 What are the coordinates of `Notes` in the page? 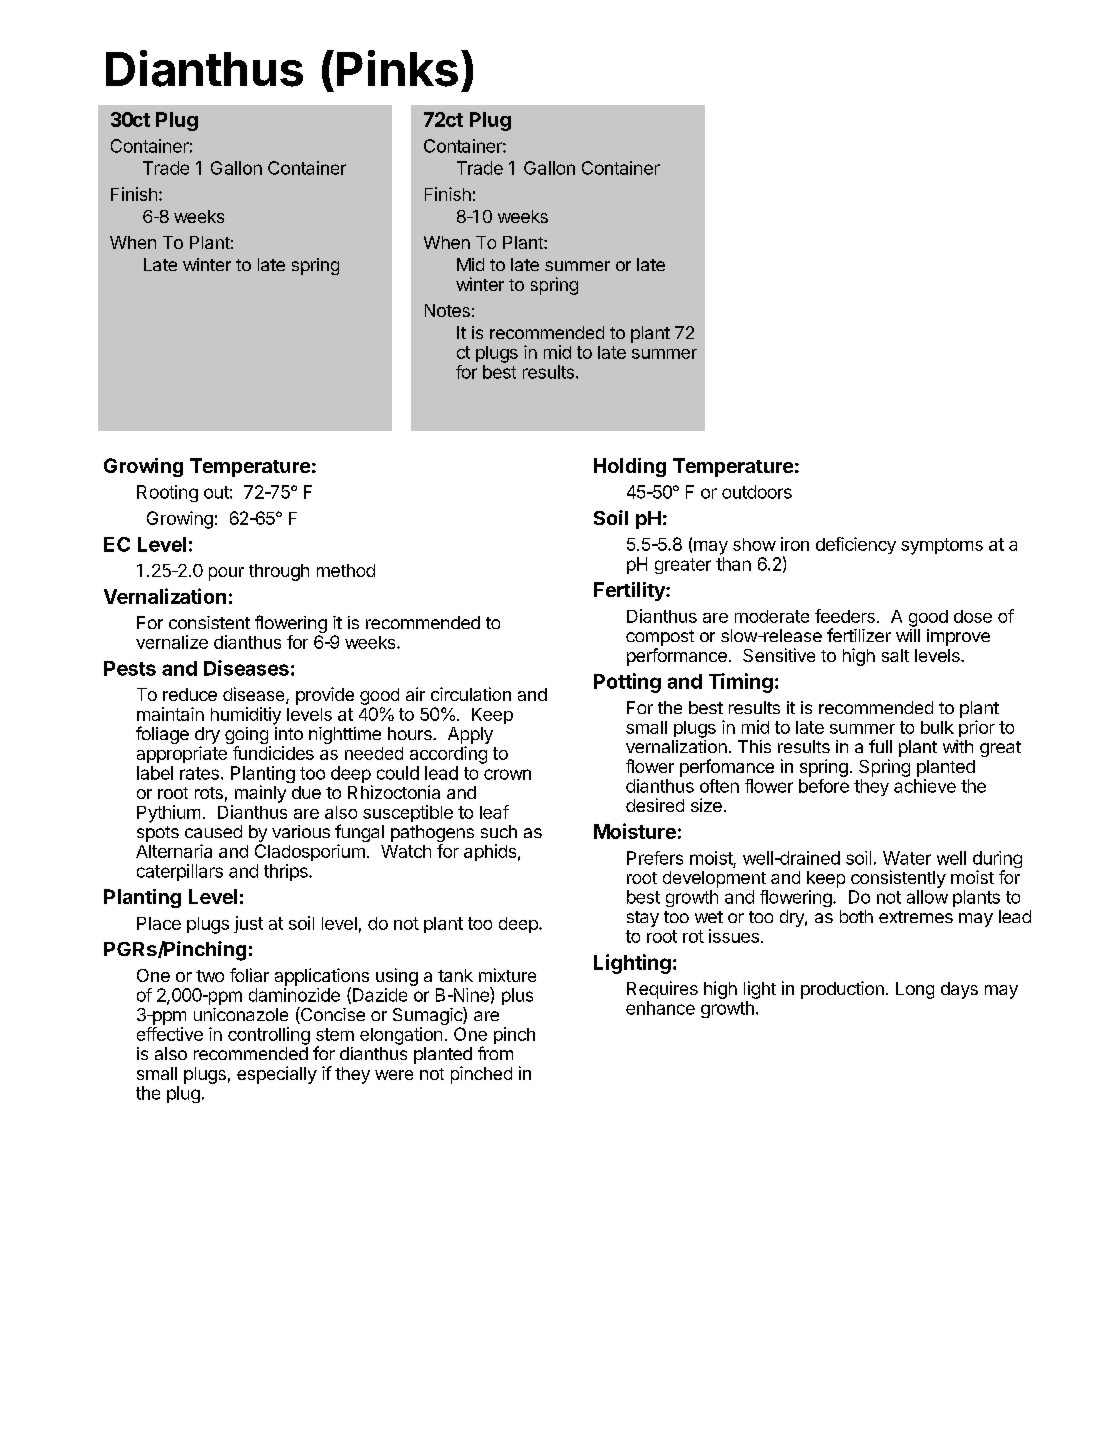 It's located at (447, 310).
